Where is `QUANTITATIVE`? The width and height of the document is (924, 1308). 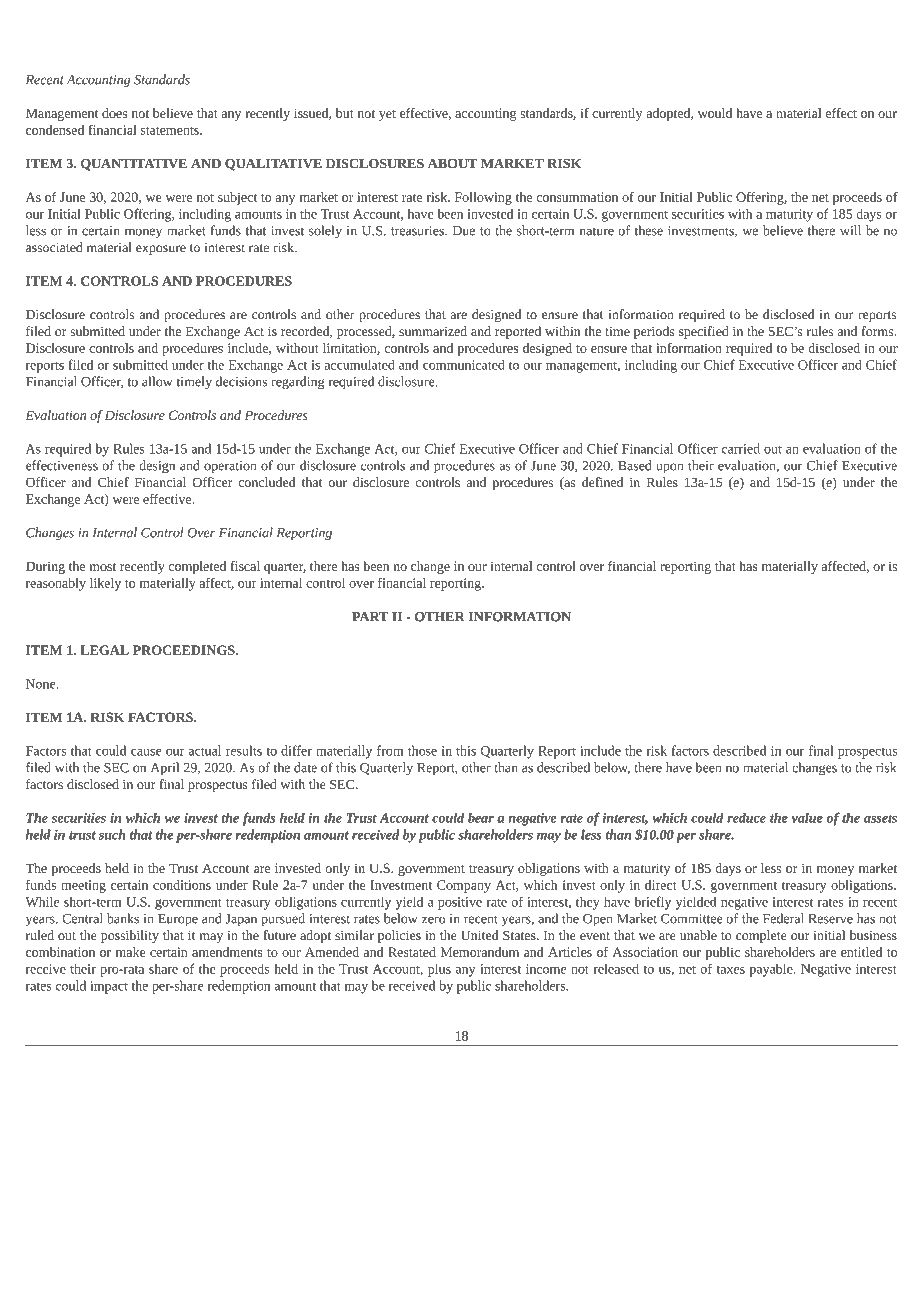 QUANTITATIVE is located at coordinates (134, 165).
